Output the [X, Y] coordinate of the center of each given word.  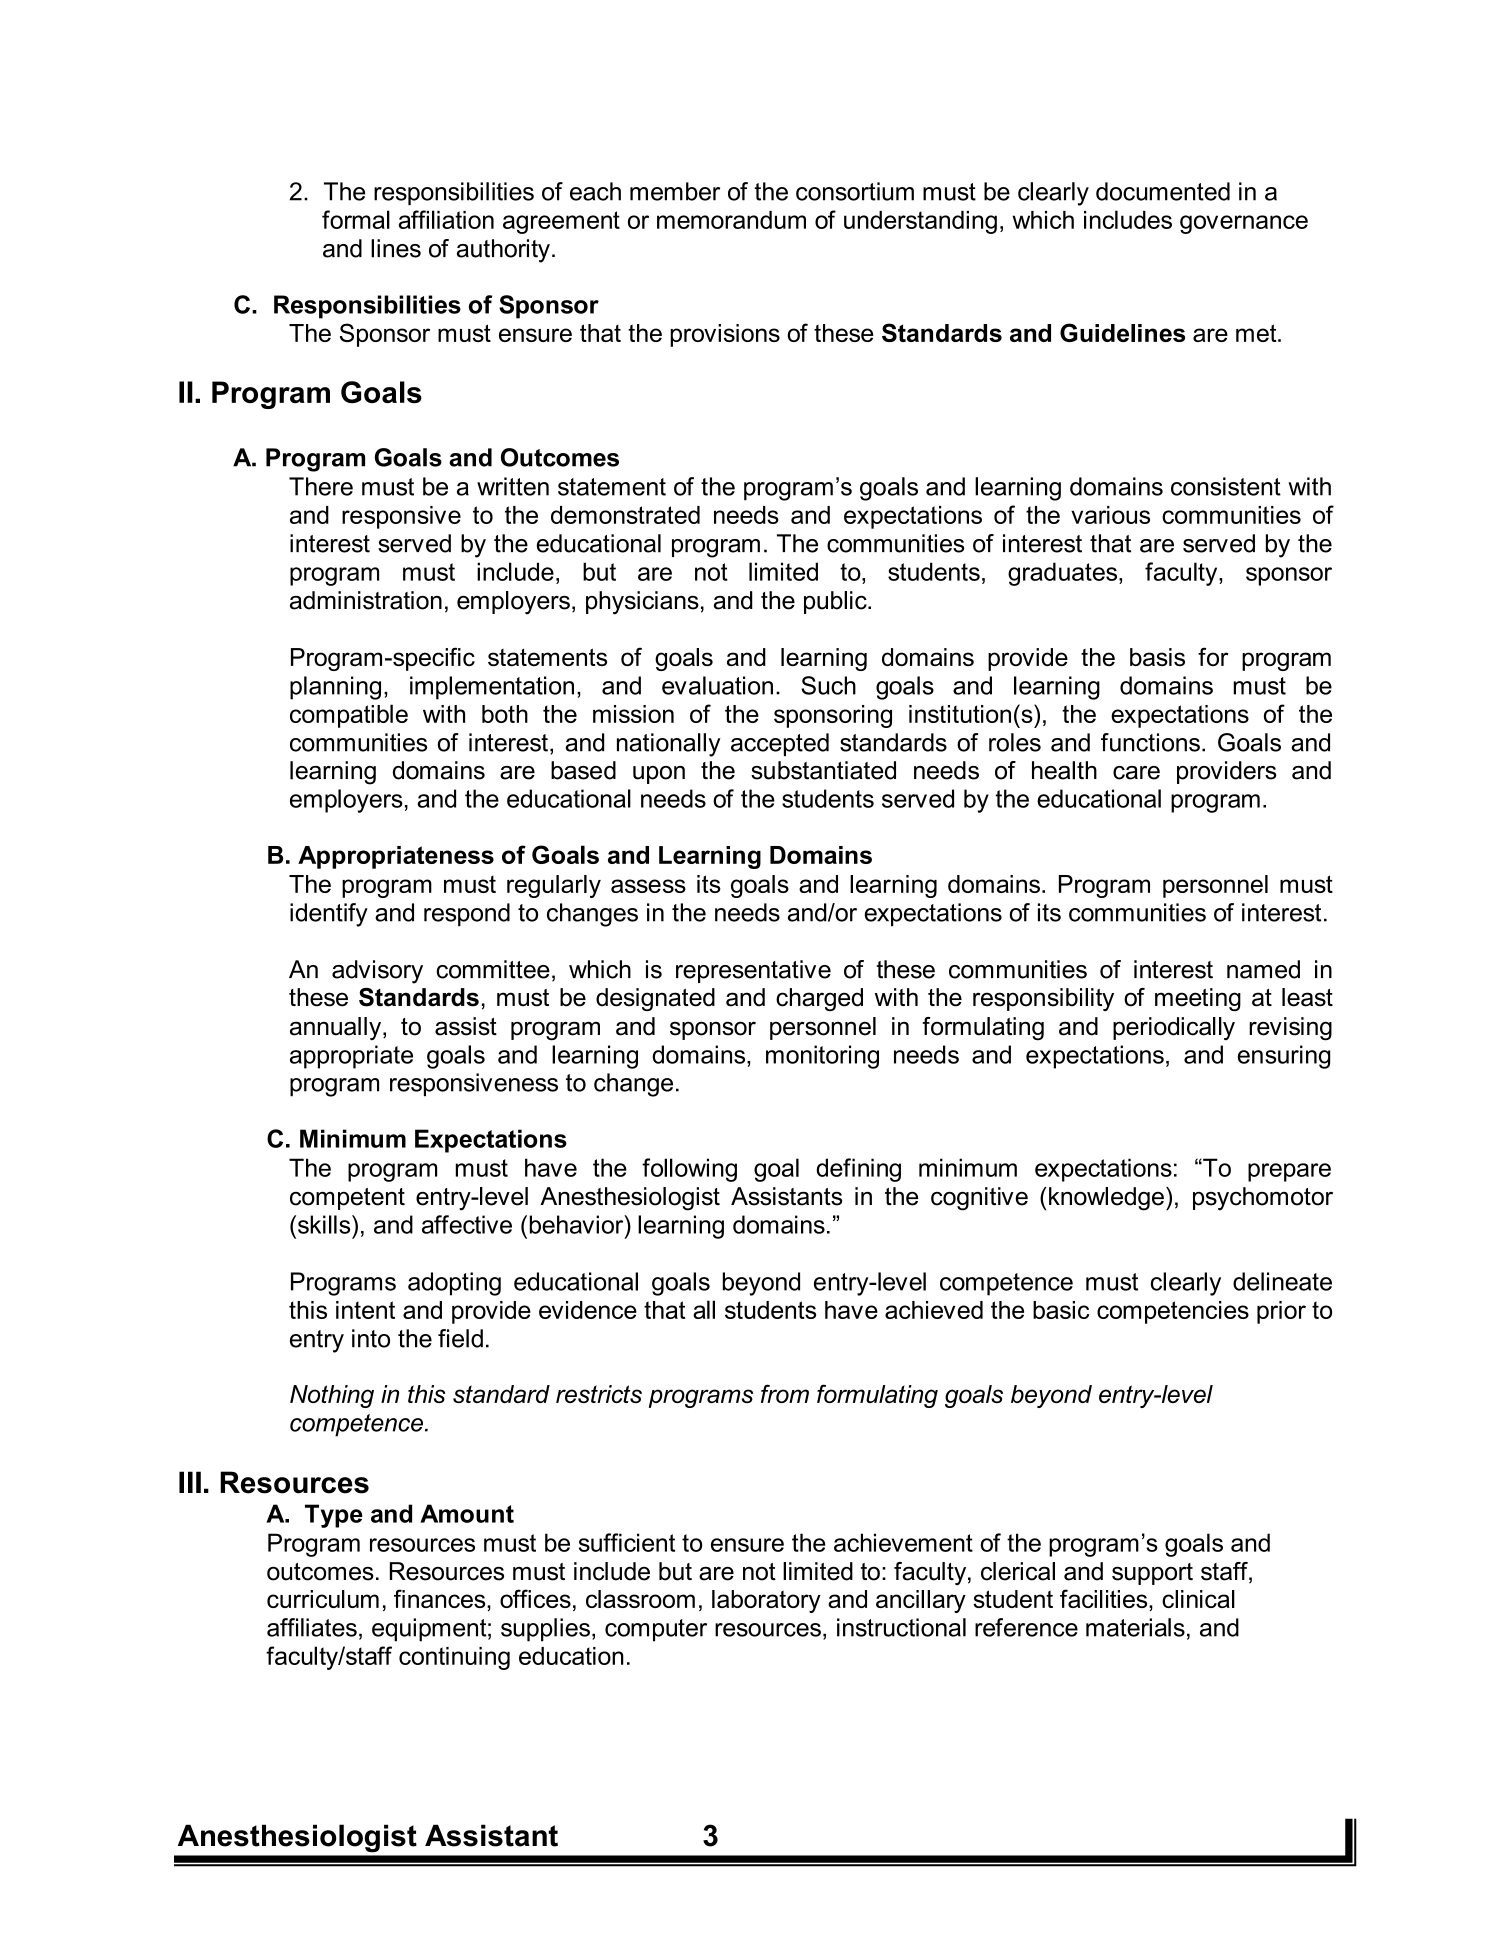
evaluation [717, 685]
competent [347, 1199]
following [689, 1170]
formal [356, 219]
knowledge [1106, 1199]
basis [1157, 657]
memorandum [731, 220]
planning [335, 688]
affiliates [312, 1627]
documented [1163, 191]
